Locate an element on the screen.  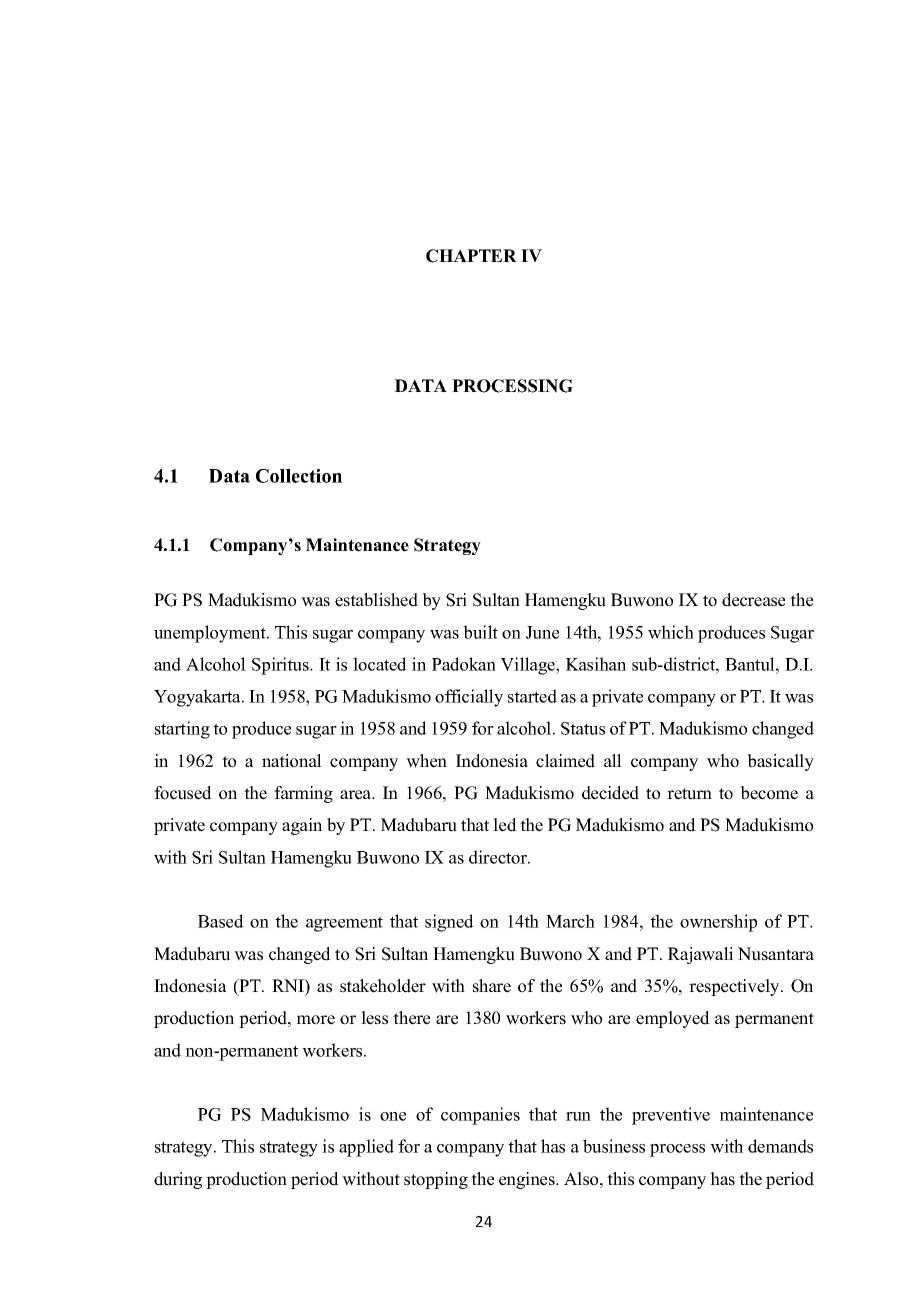
established is located at coordinates (376, 600).
